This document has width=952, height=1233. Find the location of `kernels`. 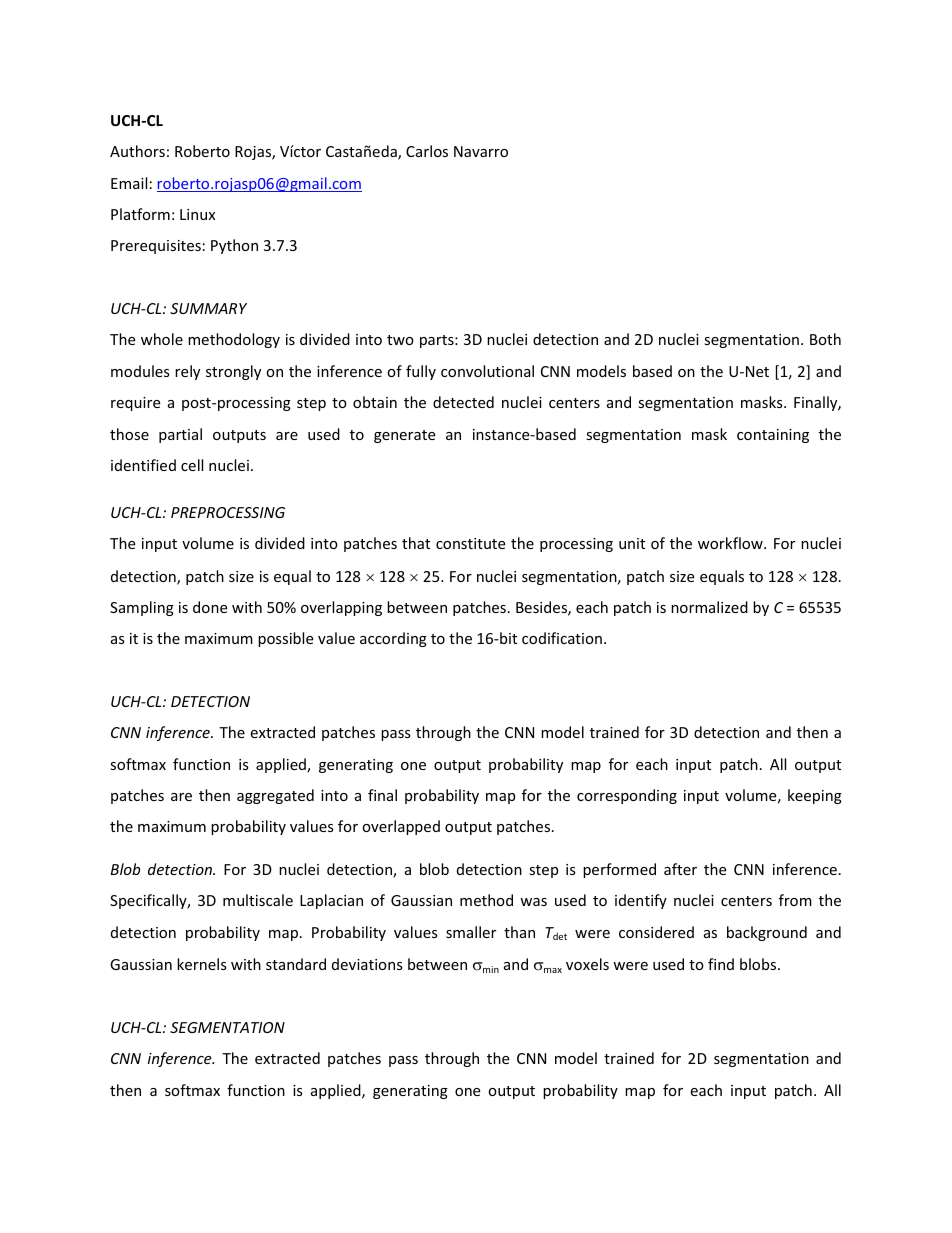

kernels is located at coordinates (202, 964).
